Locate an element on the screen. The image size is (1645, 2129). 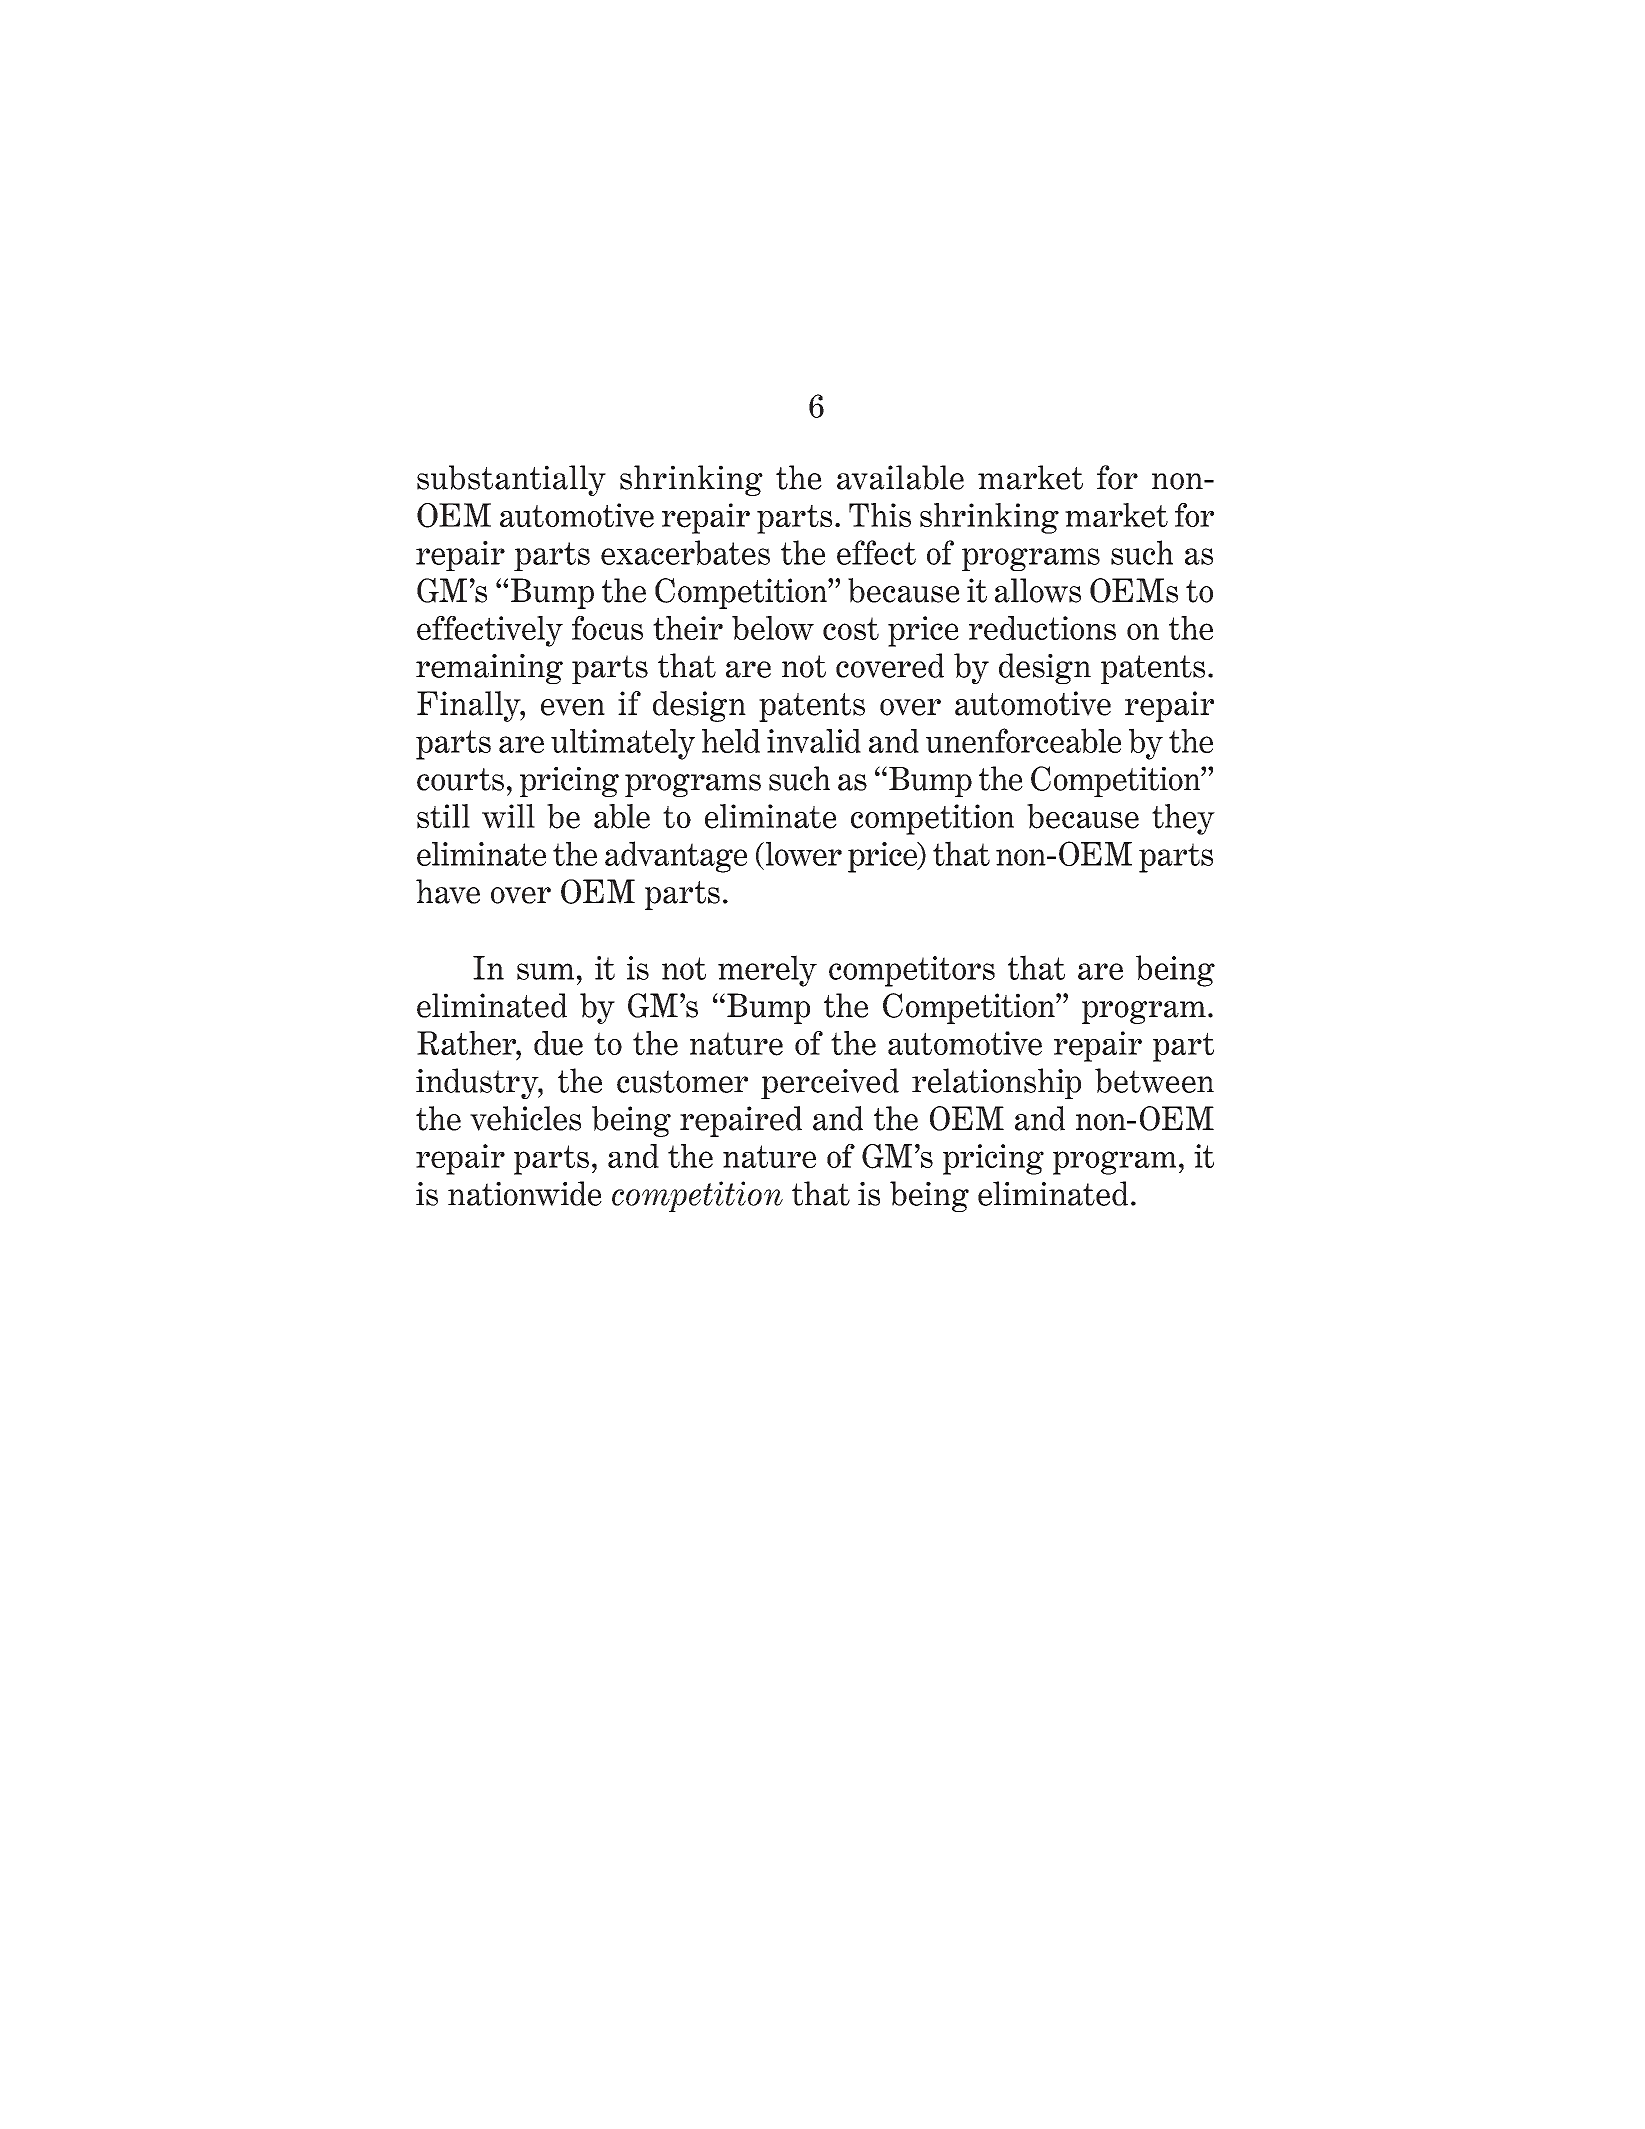
This is located at coordinates (880, 515).
